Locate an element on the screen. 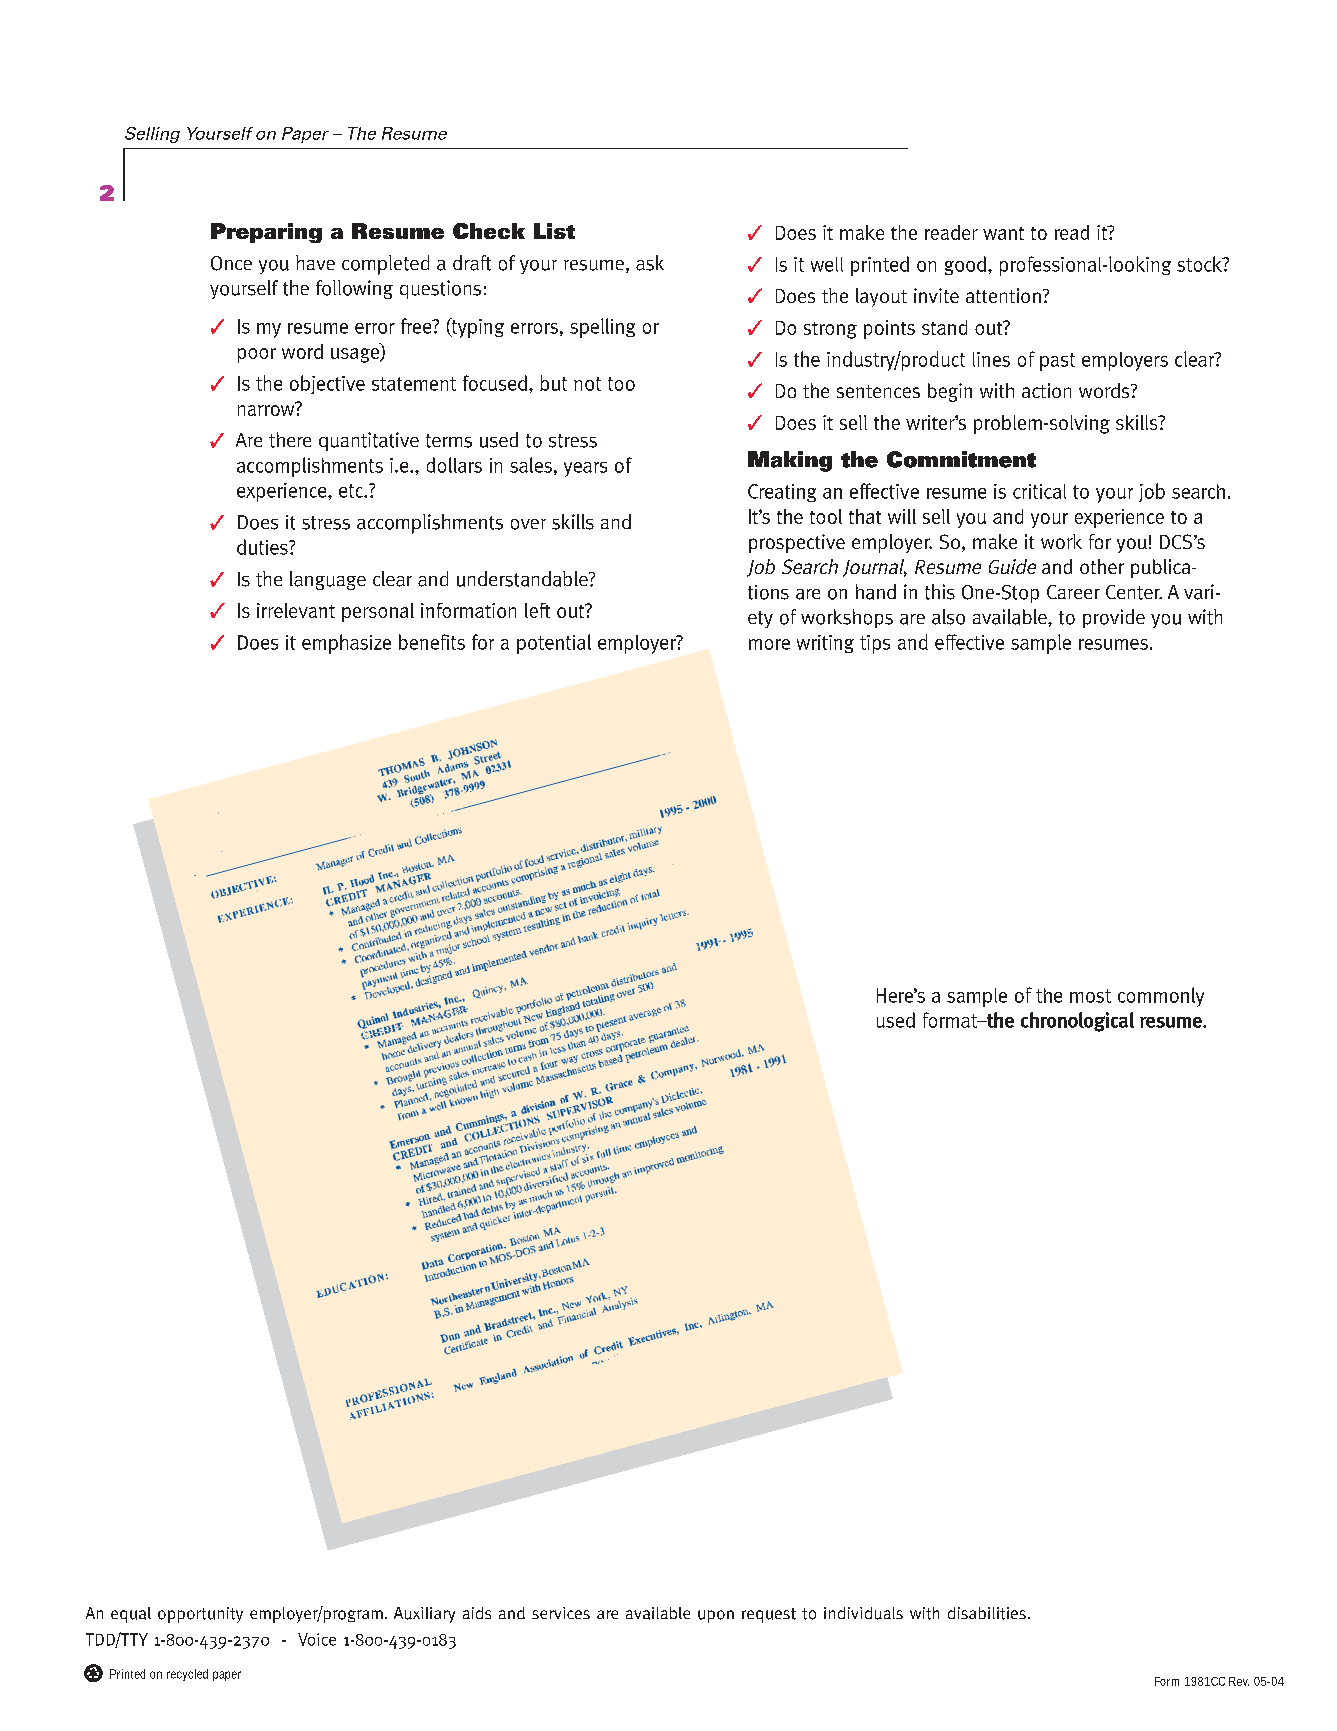 This screenshot has width=1337, height=1731. upon is located at coordinates (716, 1616).
